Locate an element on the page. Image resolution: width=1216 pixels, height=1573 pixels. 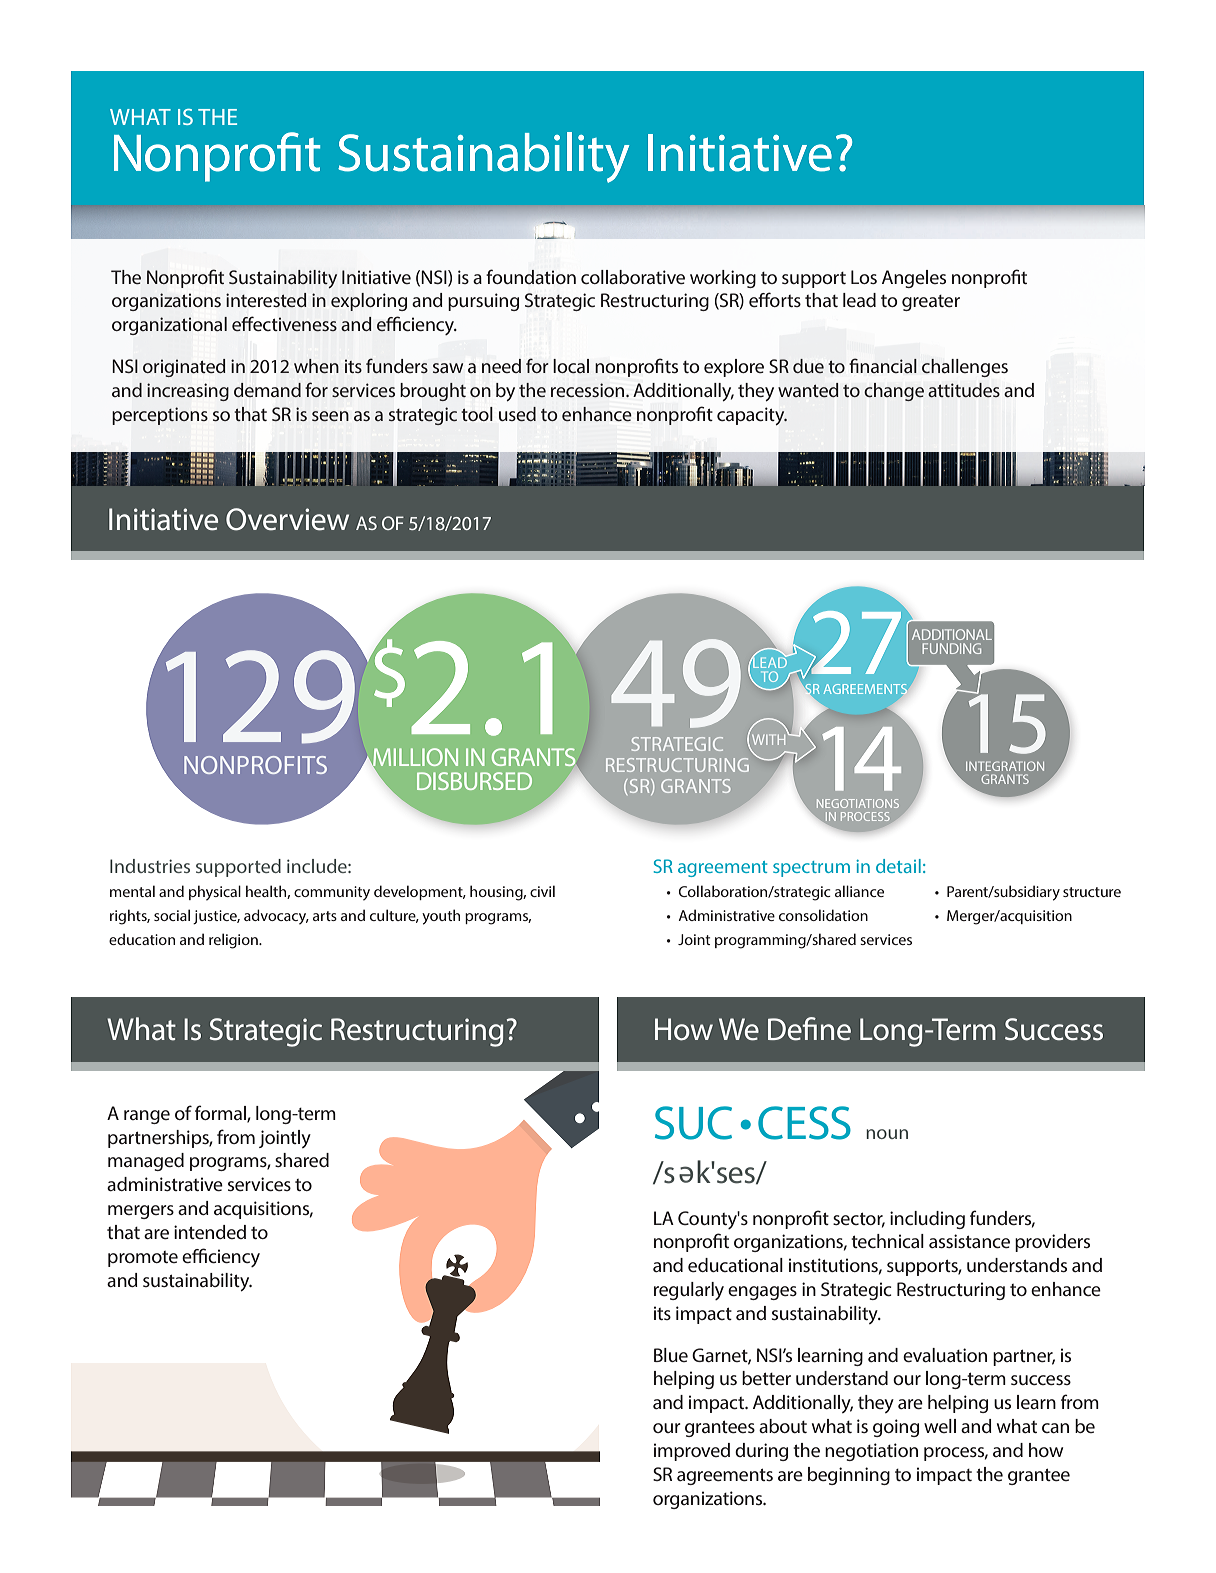
attitudes is located at coordinates (964, 390).
